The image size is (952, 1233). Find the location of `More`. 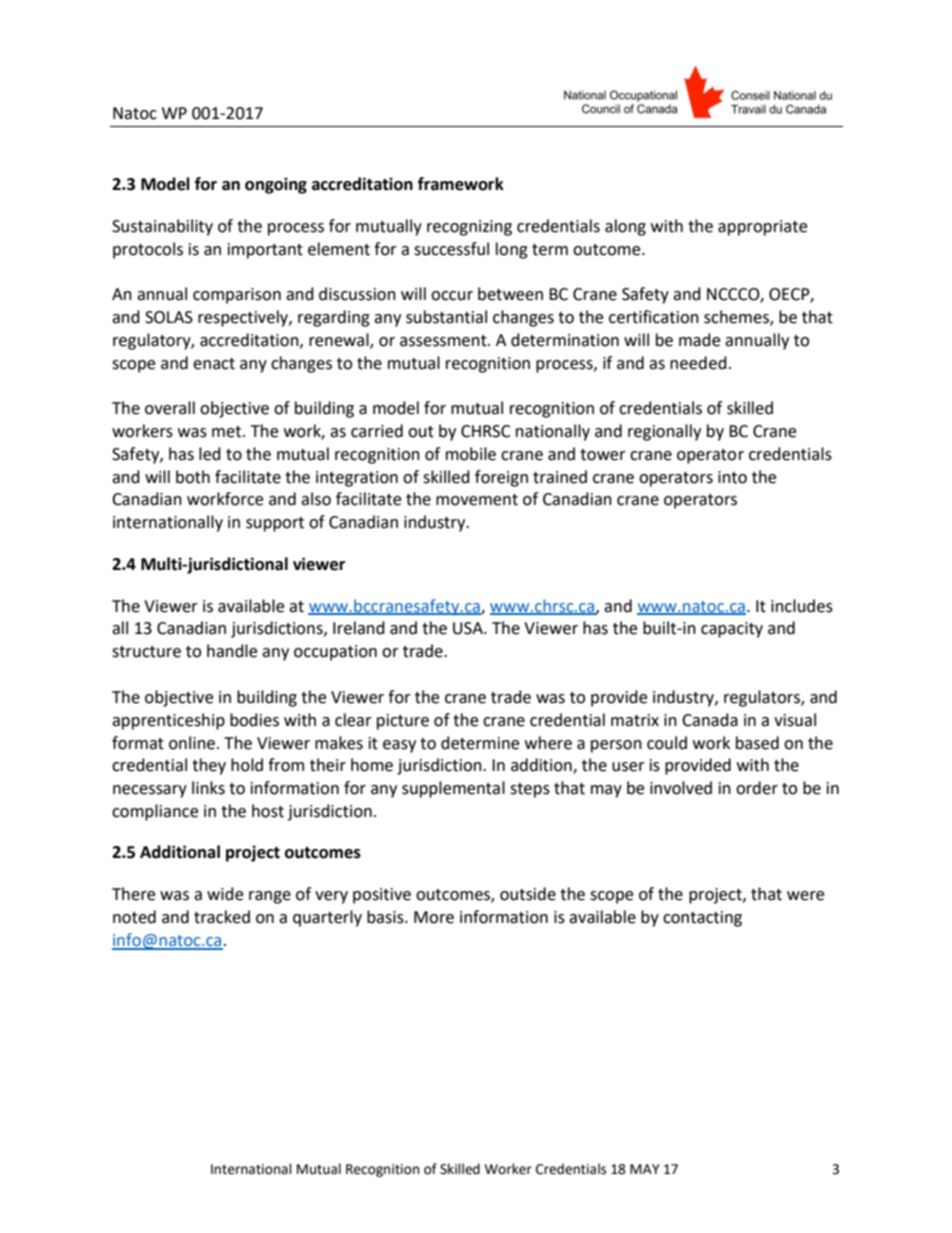

More is located at coordinates (434, 917).
